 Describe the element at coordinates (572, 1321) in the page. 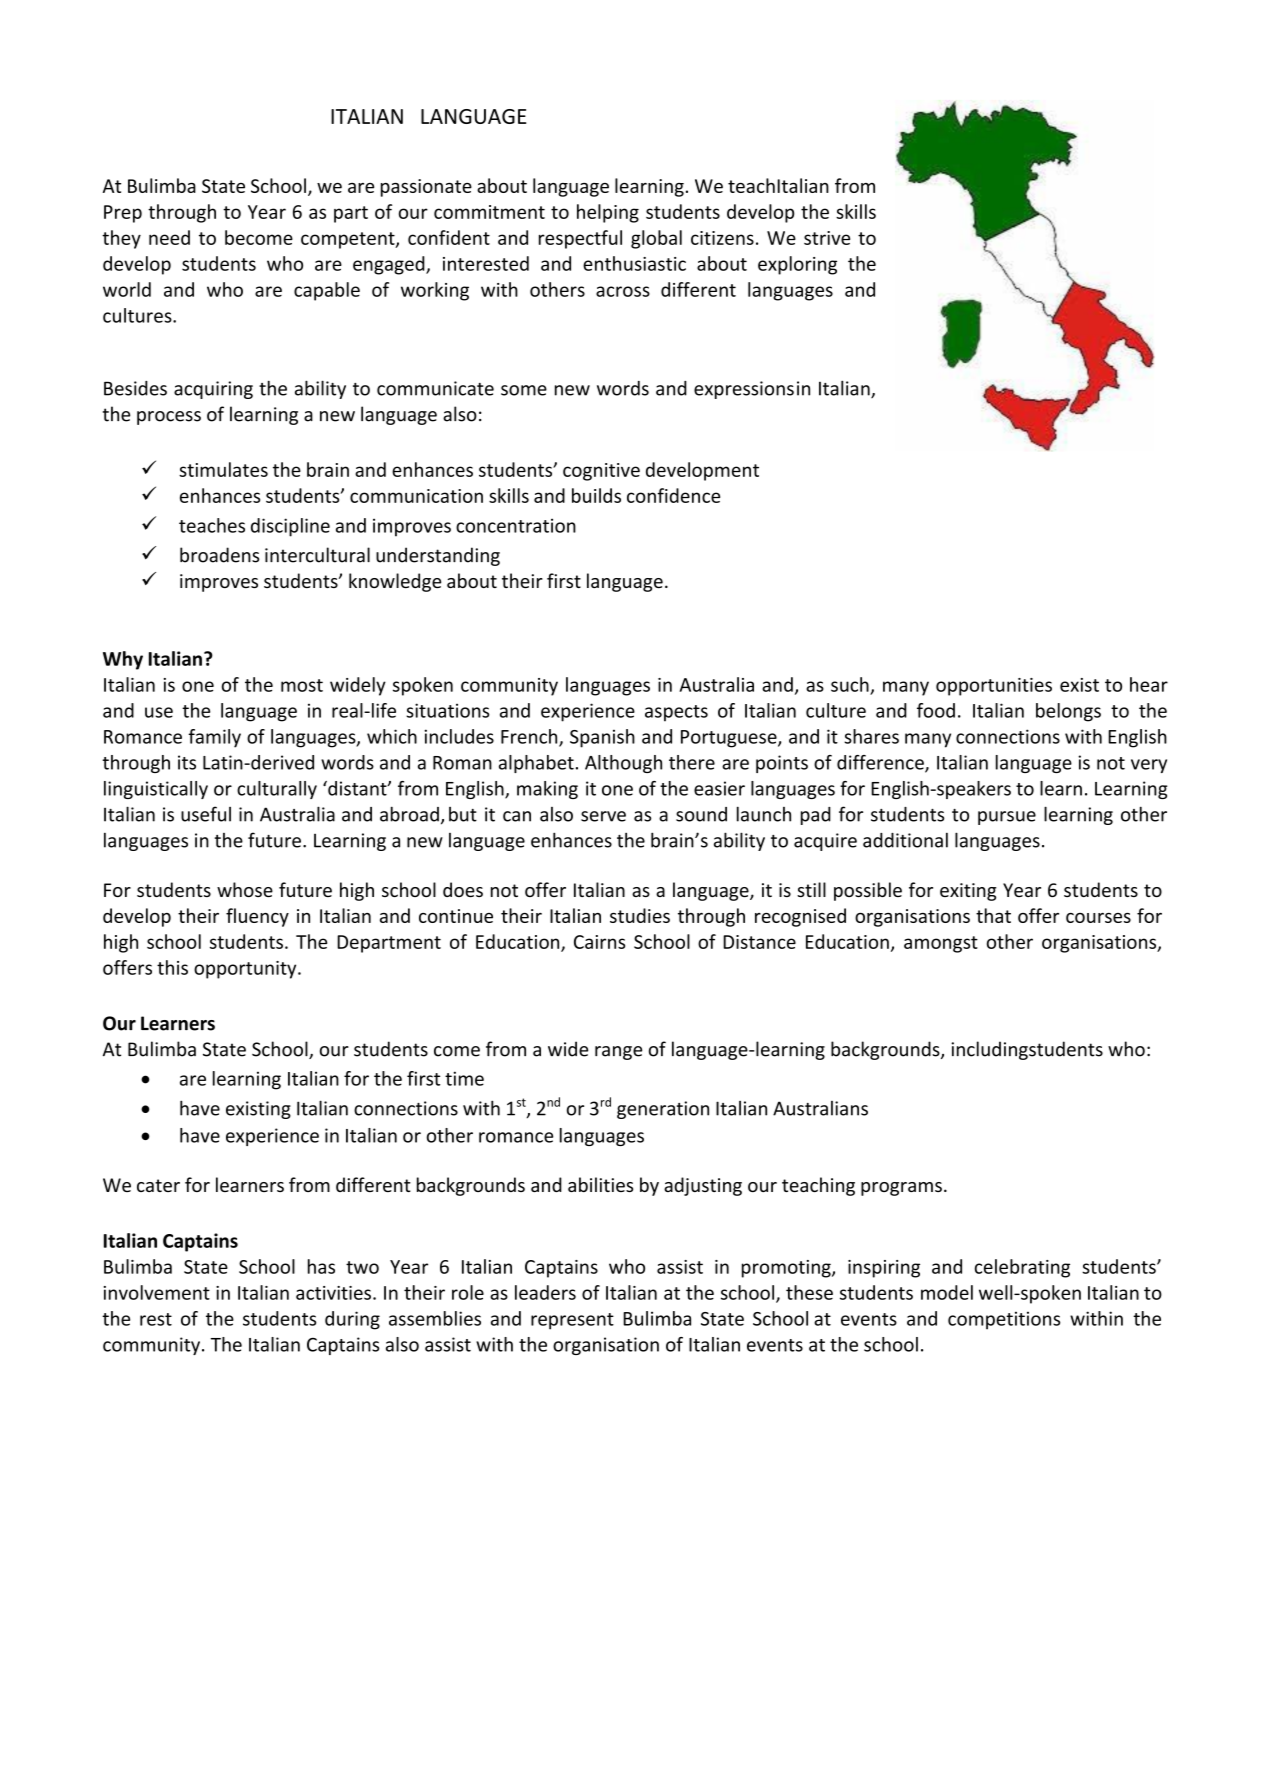

I see `represent` at that location.
